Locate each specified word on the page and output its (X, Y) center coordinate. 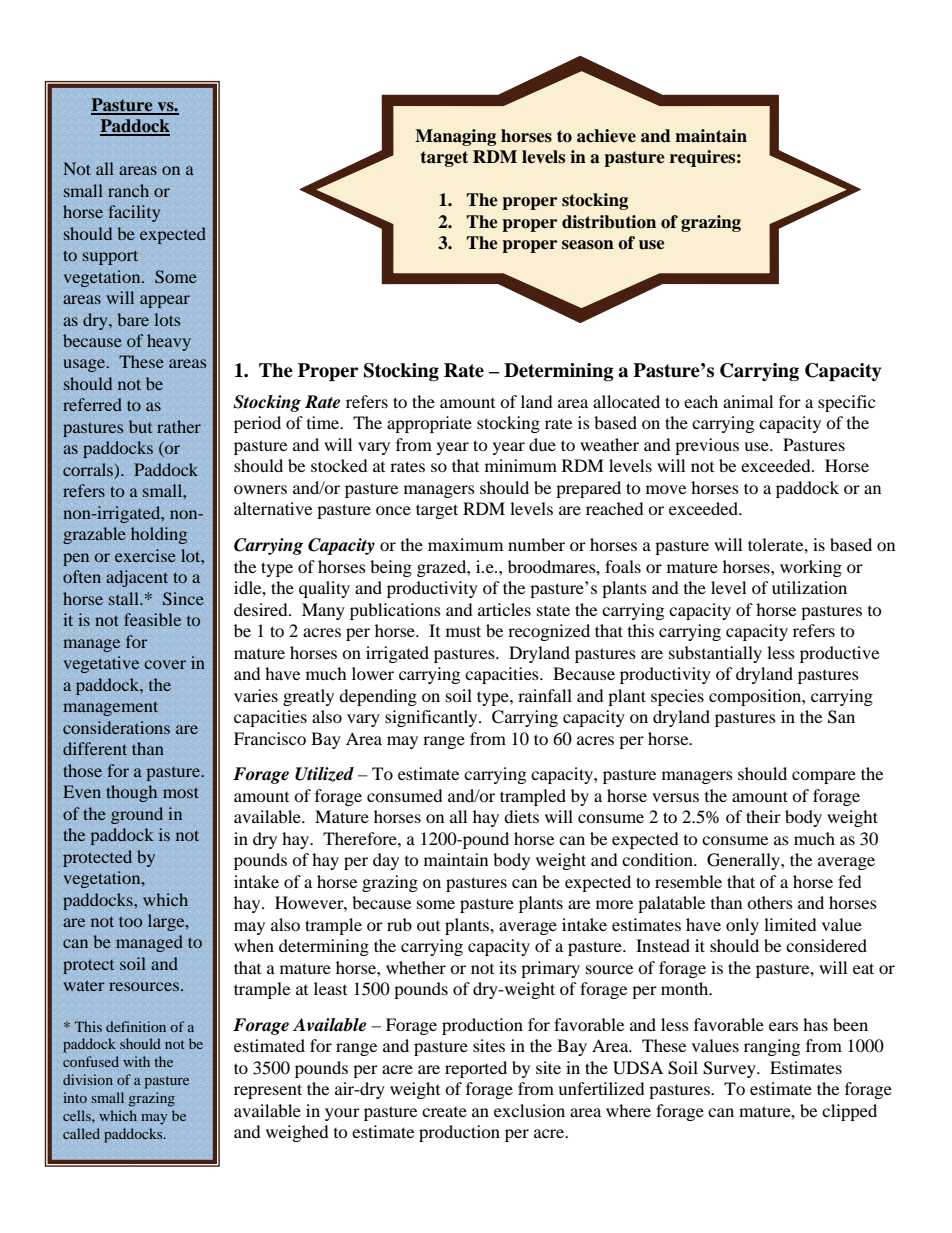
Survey (730, 1069)
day (386, 861)
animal (748, 401)
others (770, 902)
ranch (128, 190)
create (444, 1112)
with (136, 1061)
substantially (715, 654)
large (167, 922)
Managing (455, 137)
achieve (606, 136)
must (463, 631)
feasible (152, 619)
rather (179, 426)
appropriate (429, 424)
